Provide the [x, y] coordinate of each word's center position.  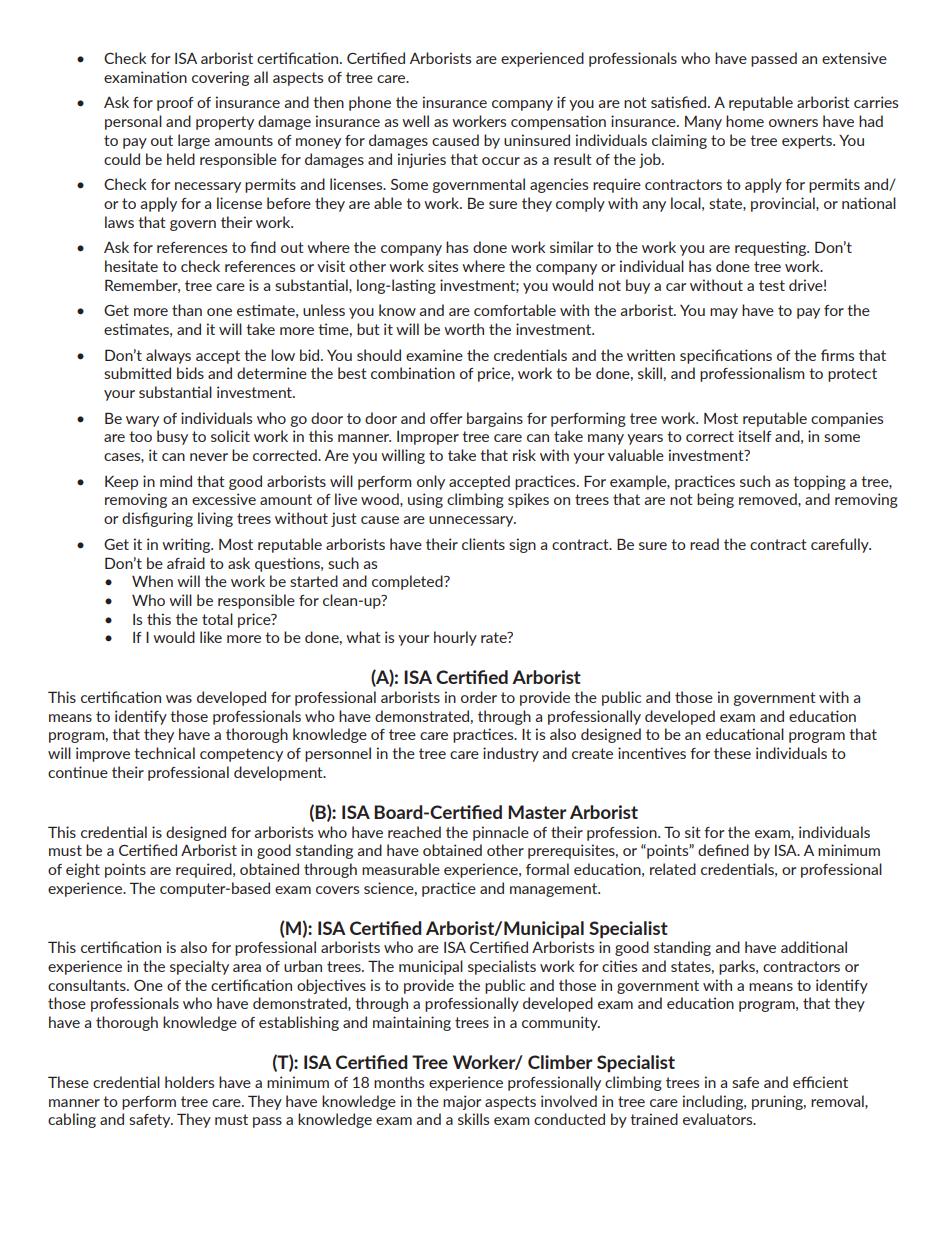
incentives [652, 753]
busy [172, 437]
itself [755, 436]
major [462, 1102]
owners [793, 123]
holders [189, 1082]
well [415, 121]
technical [164, 753]
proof [175, 104]
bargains [495, 419]
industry [511, 754]
